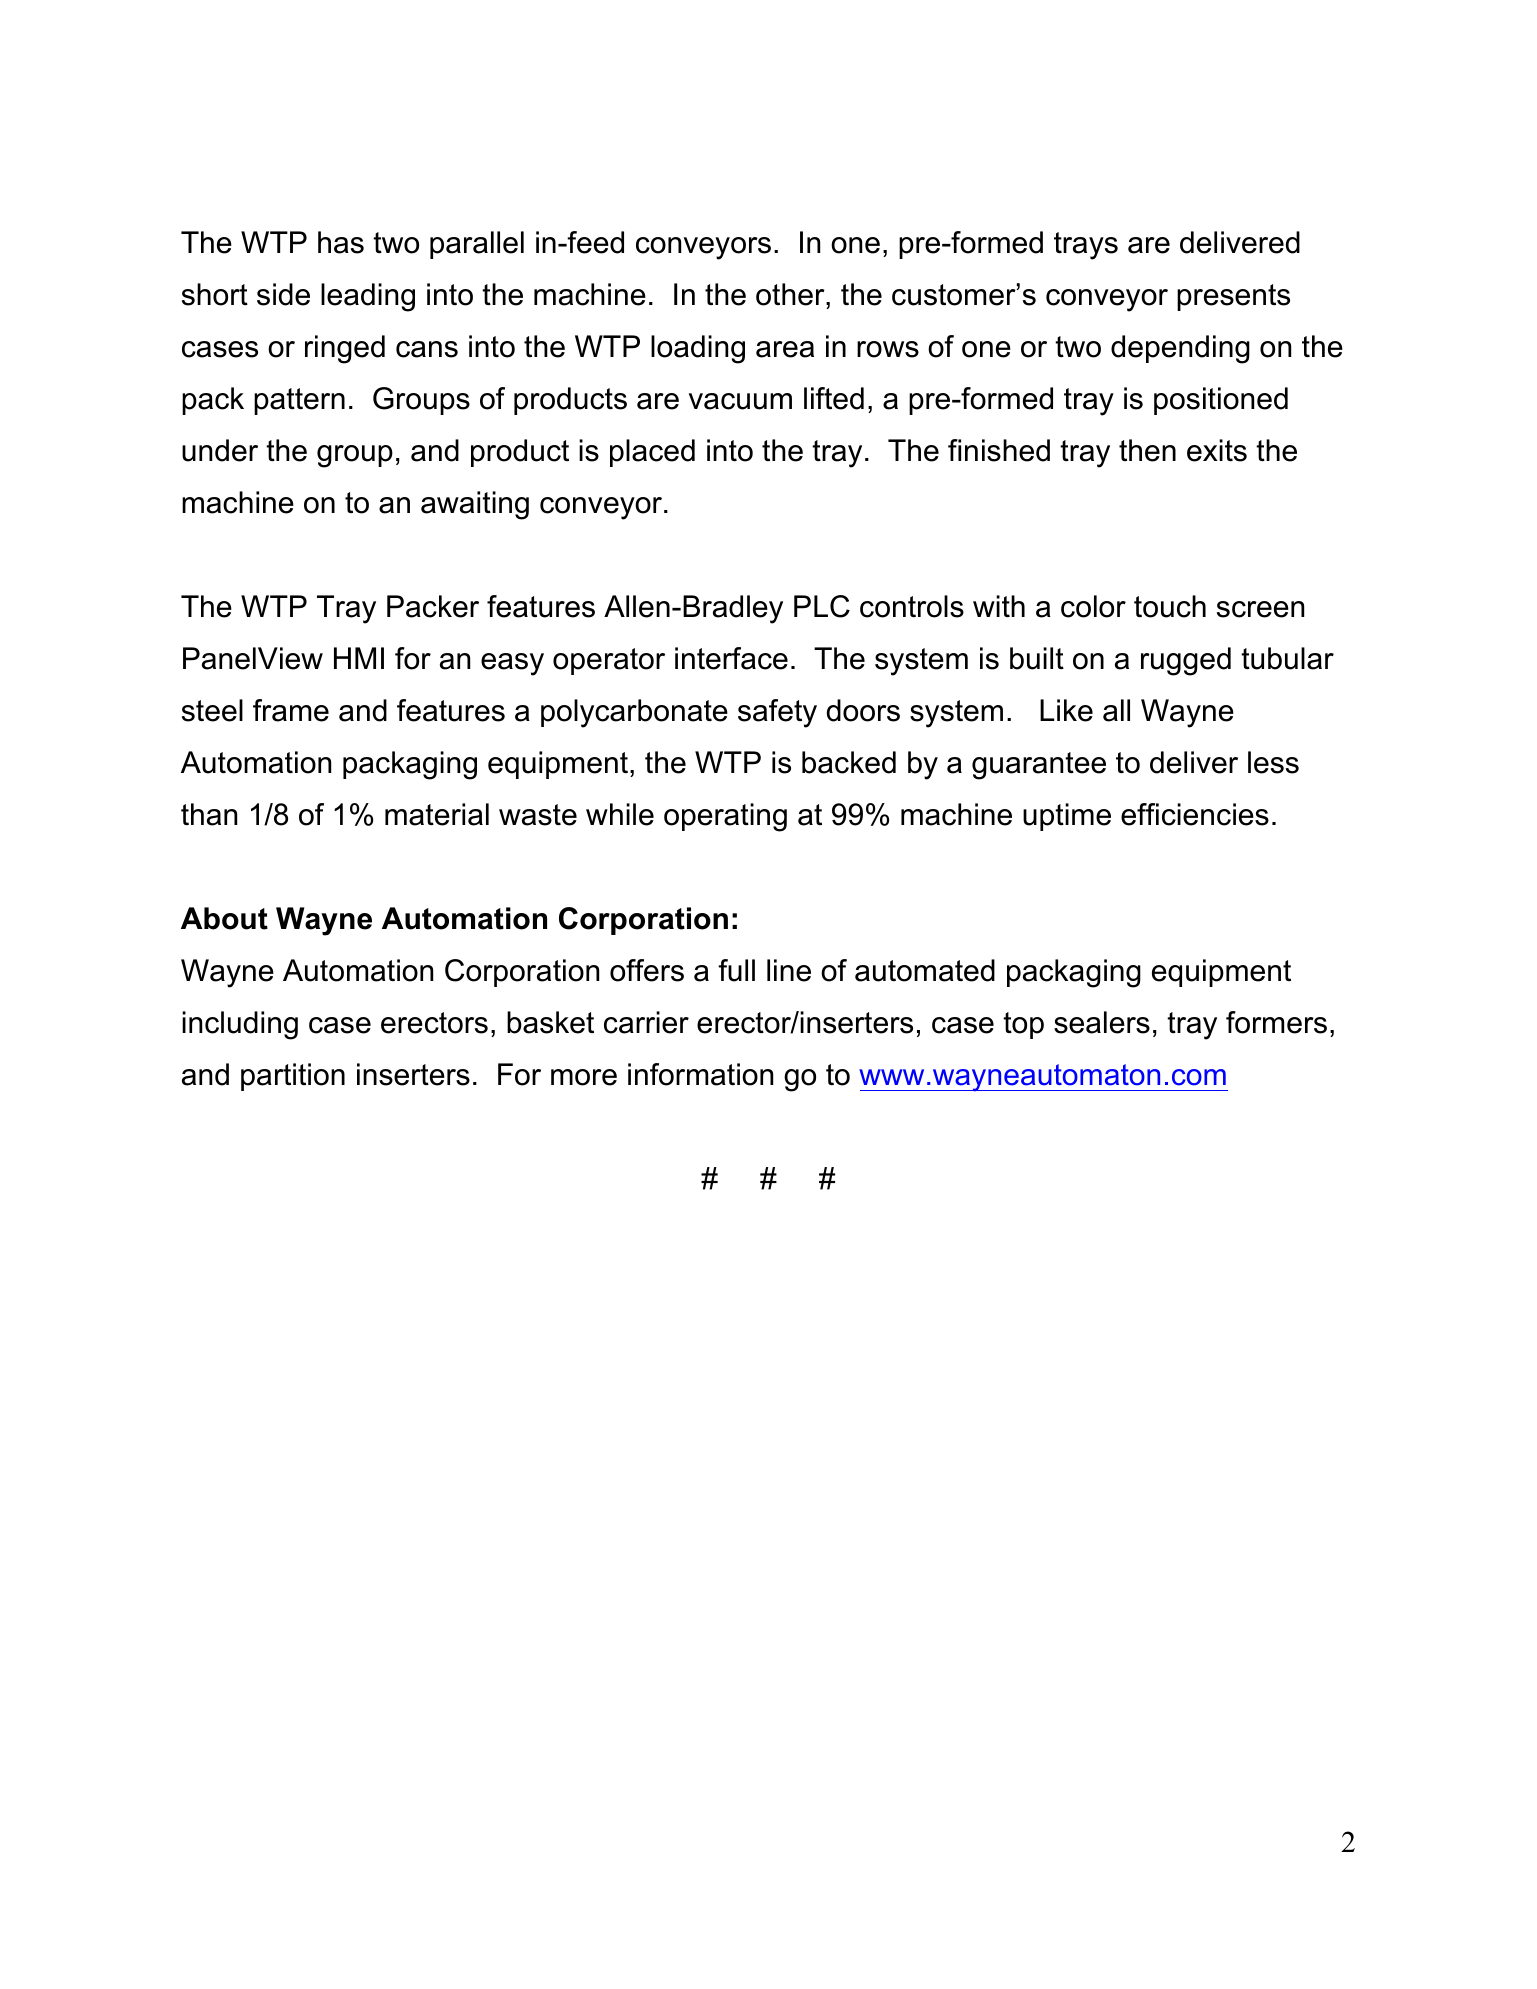 The height and width of the screenshot is (1989, 1537). I want to click on operating, so click(725, 817).
